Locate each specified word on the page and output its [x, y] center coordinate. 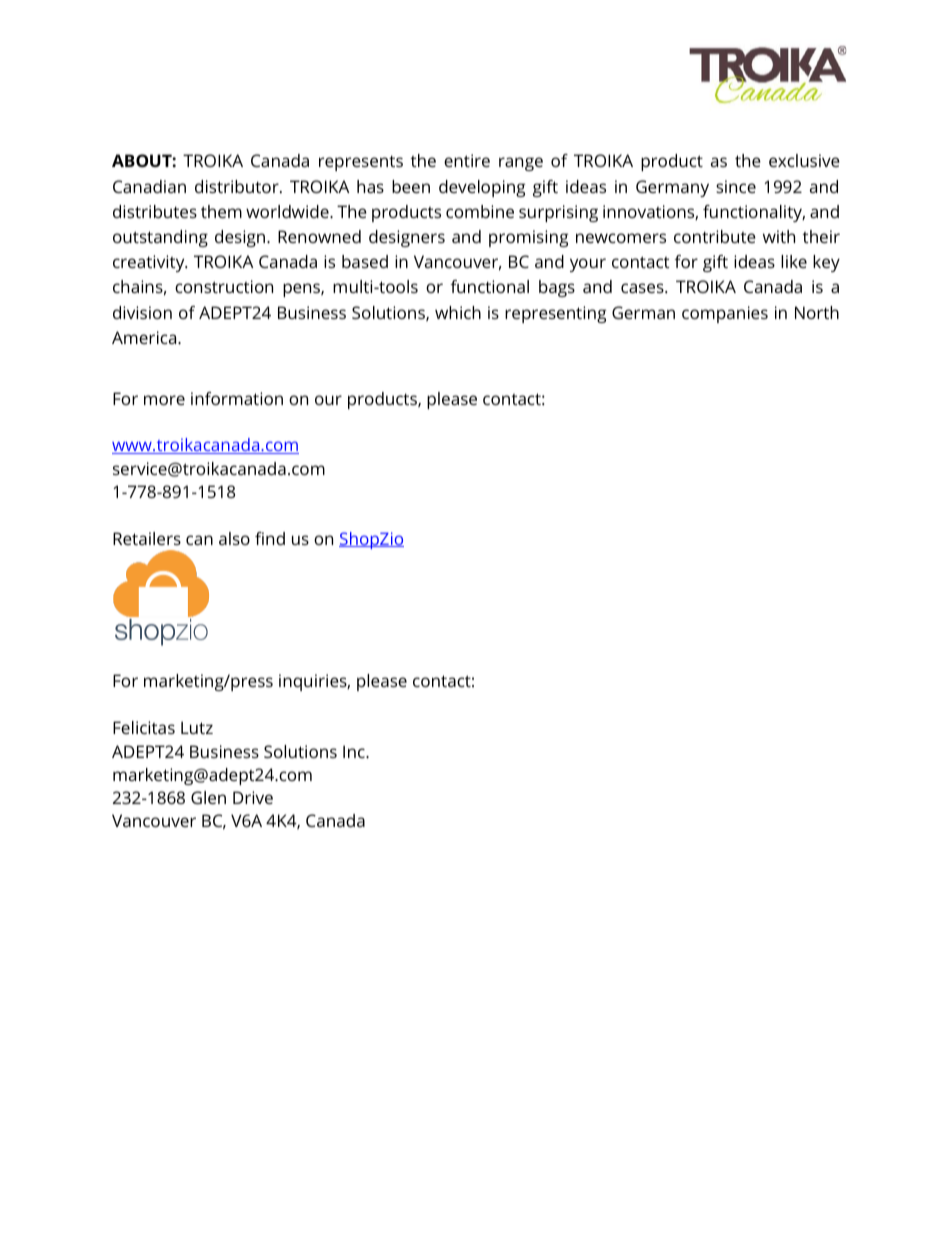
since [736, 186]
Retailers [147, 538]
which [458, 312]
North [817, 312]
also [234, 538]
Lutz [197, 727]
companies [725, 314]
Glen [208, 797]
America [145, 337]
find [270, 538]
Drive [253, 797]
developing [482, 188]
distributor [238, 186]
